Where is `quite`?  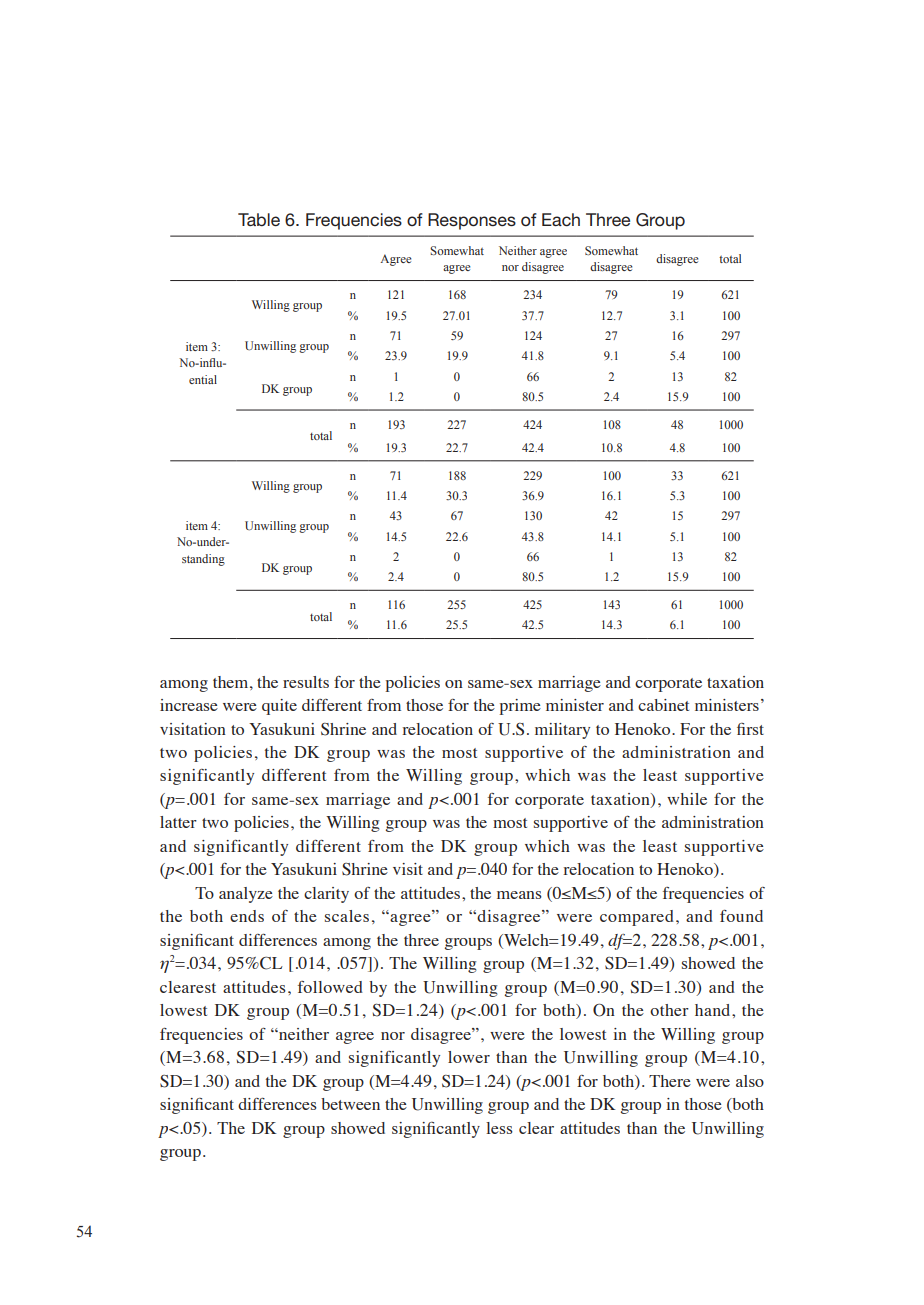 quite is located at coordinates (279, 707).
